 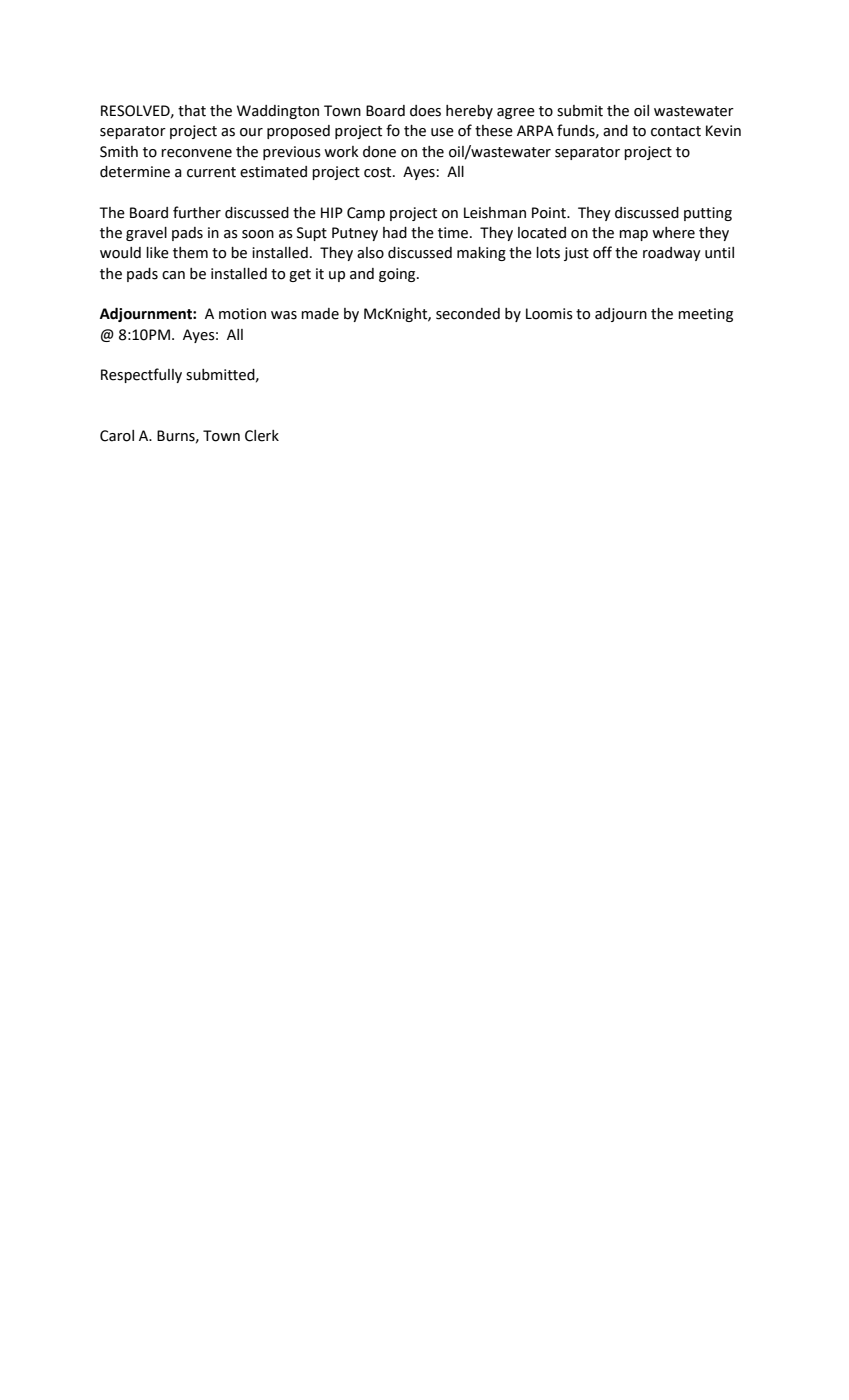 I want to click on Clerk, so click(x=262, y=436).
